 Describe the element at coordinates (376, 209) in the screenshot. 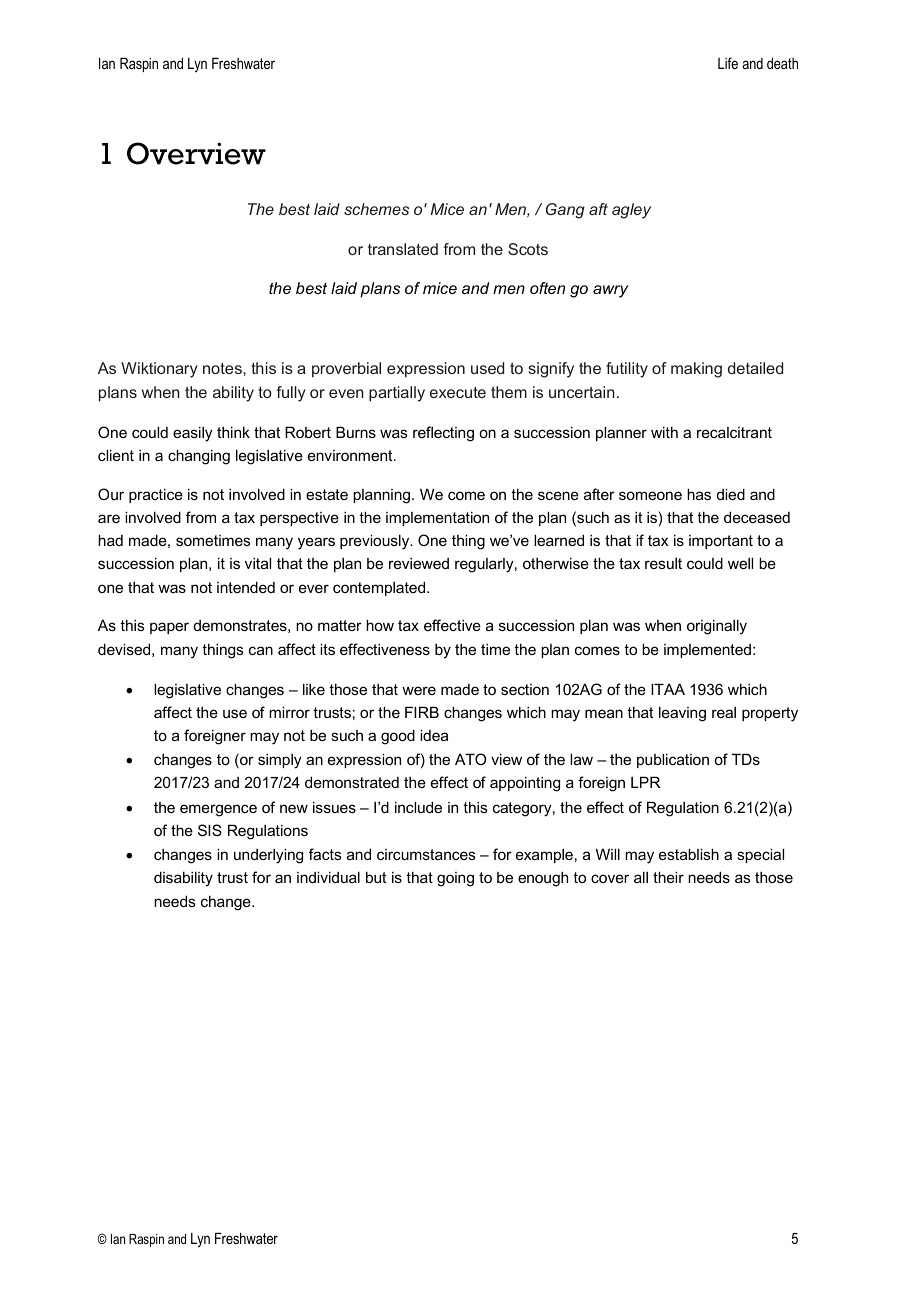

I see `schemes` at that location.
